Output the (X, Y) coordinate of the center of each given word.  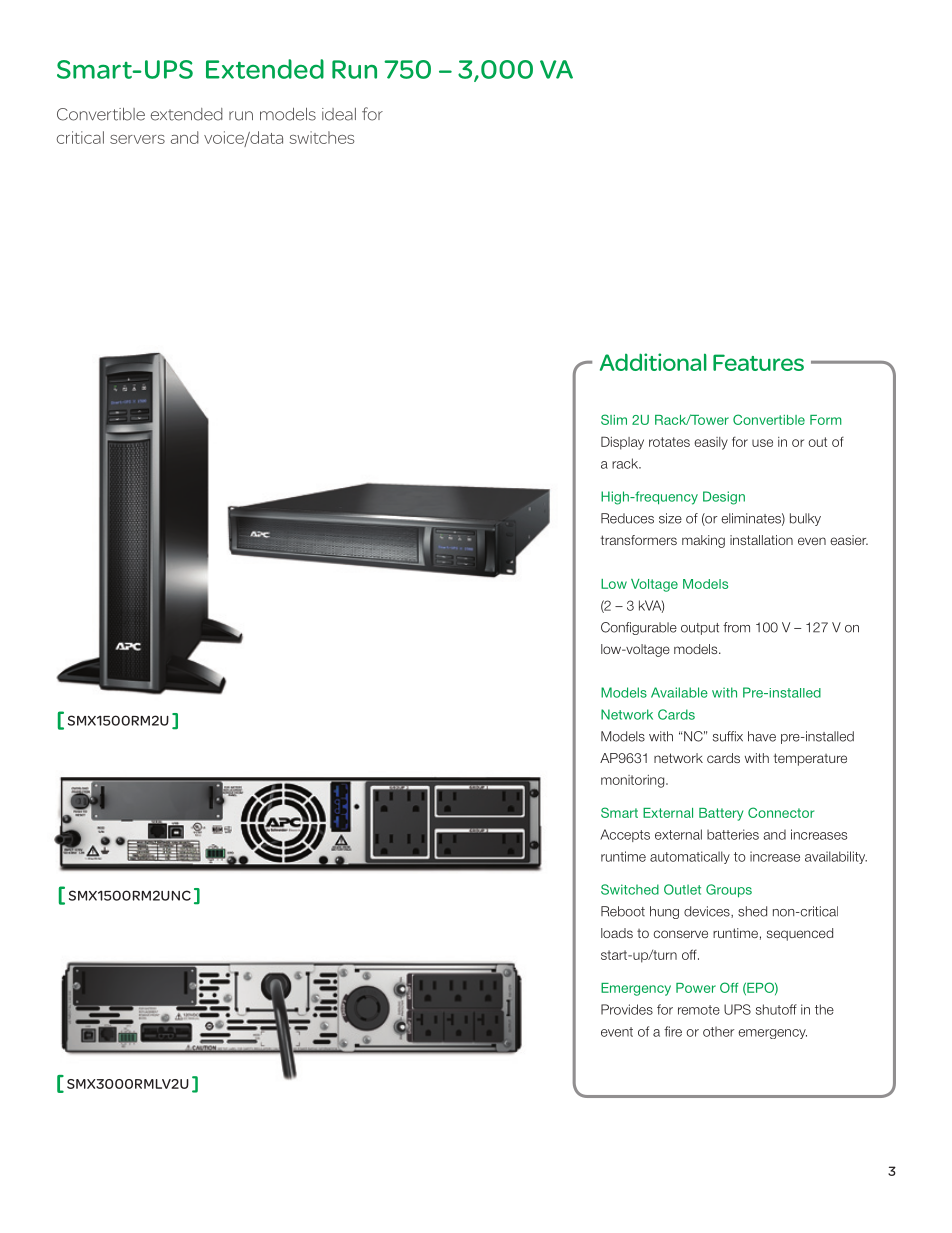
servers (137, 139)
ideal (339, 114)
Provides (627, 1009)
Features (758, 362)
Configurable (639, 628)
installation (761, 540)
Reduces (627, 518)
